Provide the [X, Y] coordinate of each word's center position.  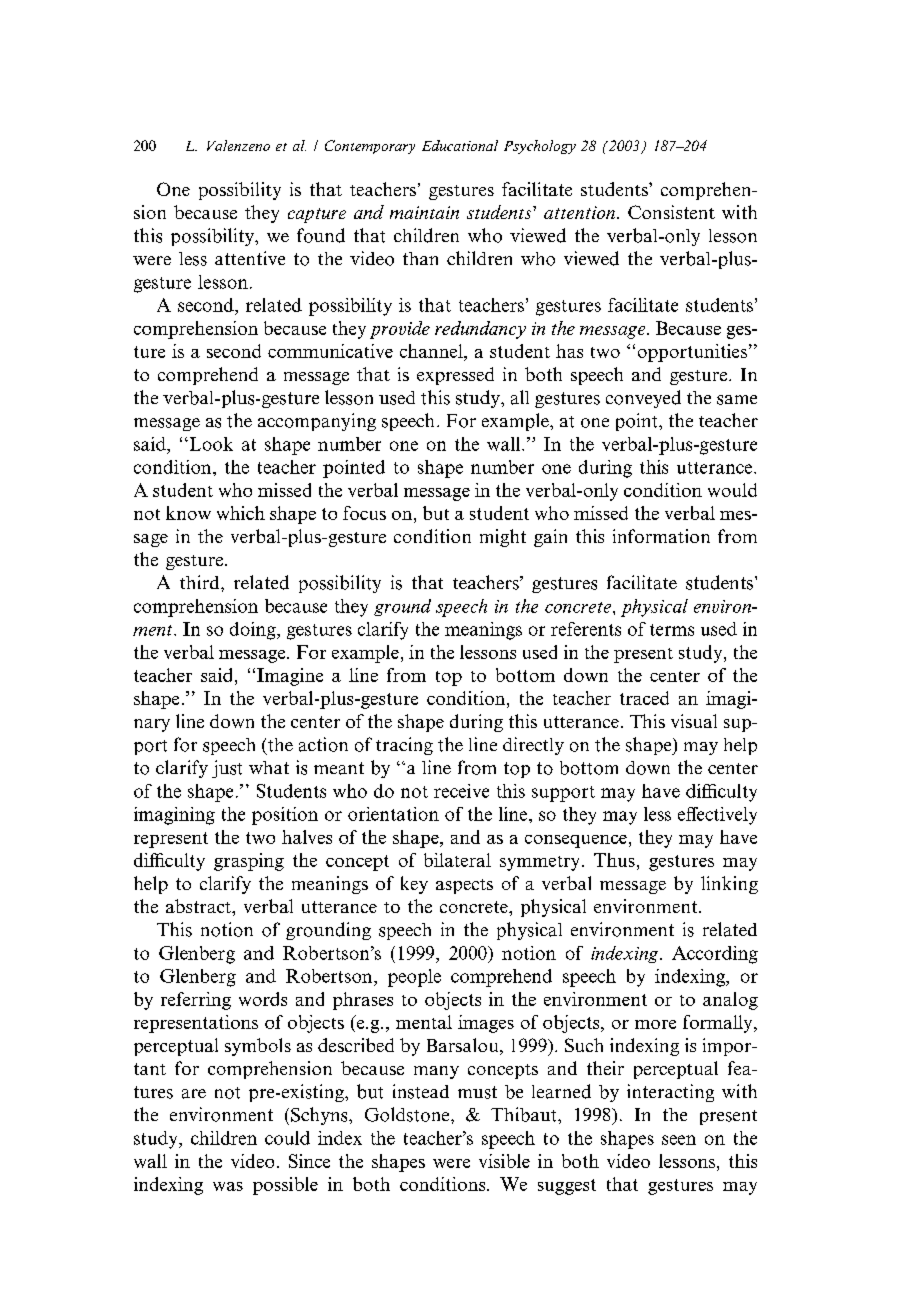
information [661, 536]
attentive [250, 258]
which [241, 513]
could [287, 1138]
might [503, 538]
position [285, 816]
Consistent [671, 212]
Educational [460, 145]
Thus [614, 860]
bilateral [457, 860]
